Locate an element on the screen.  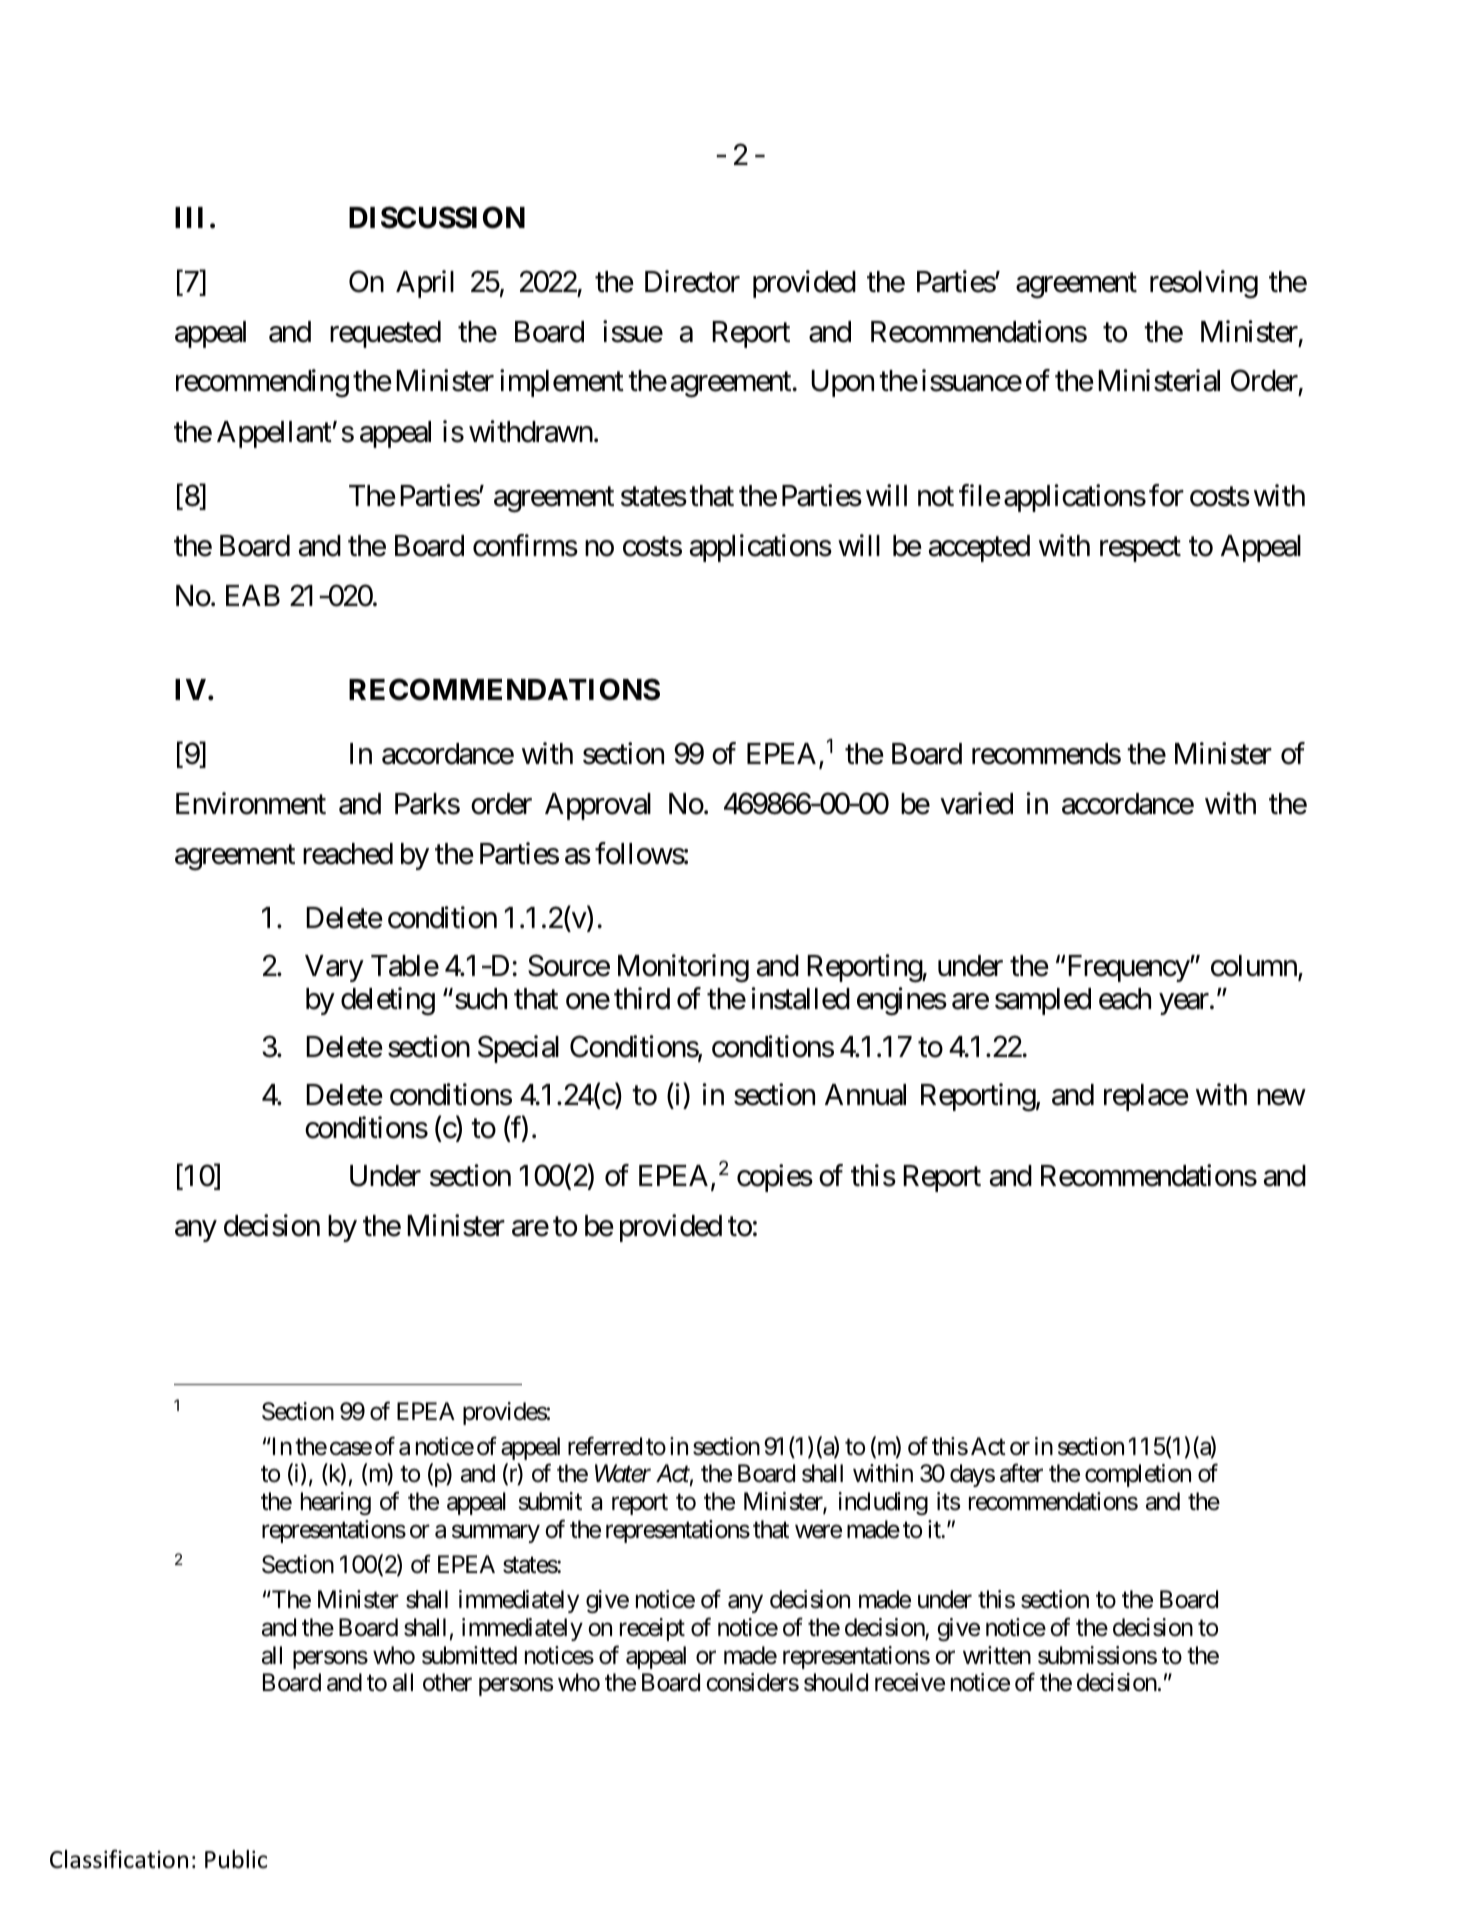
third is located at coordinates (642, 999).
